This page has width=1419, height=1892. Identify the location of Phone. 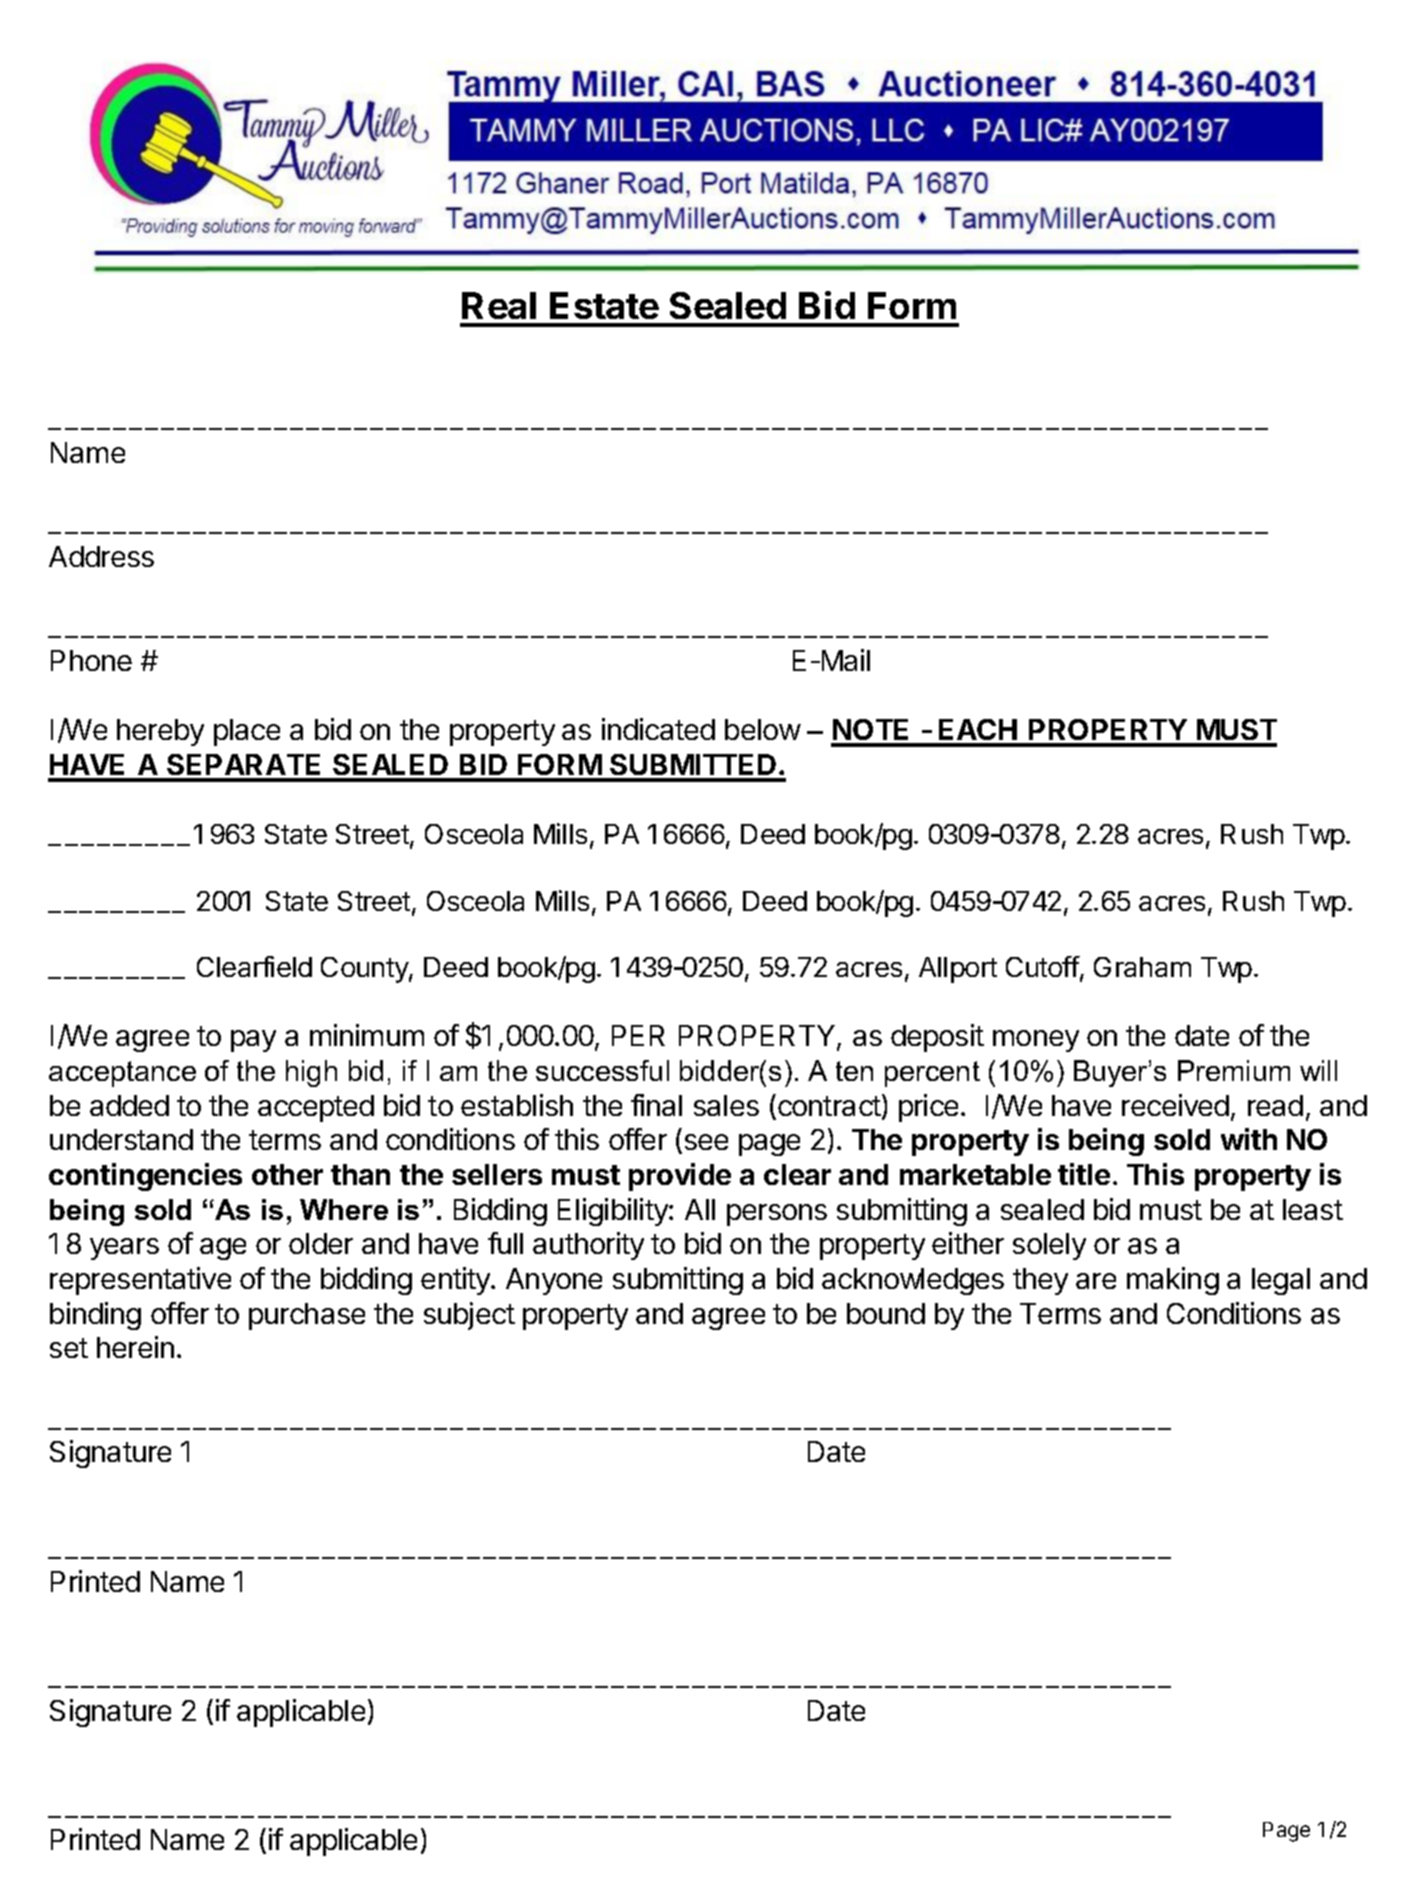
(91, 660).
